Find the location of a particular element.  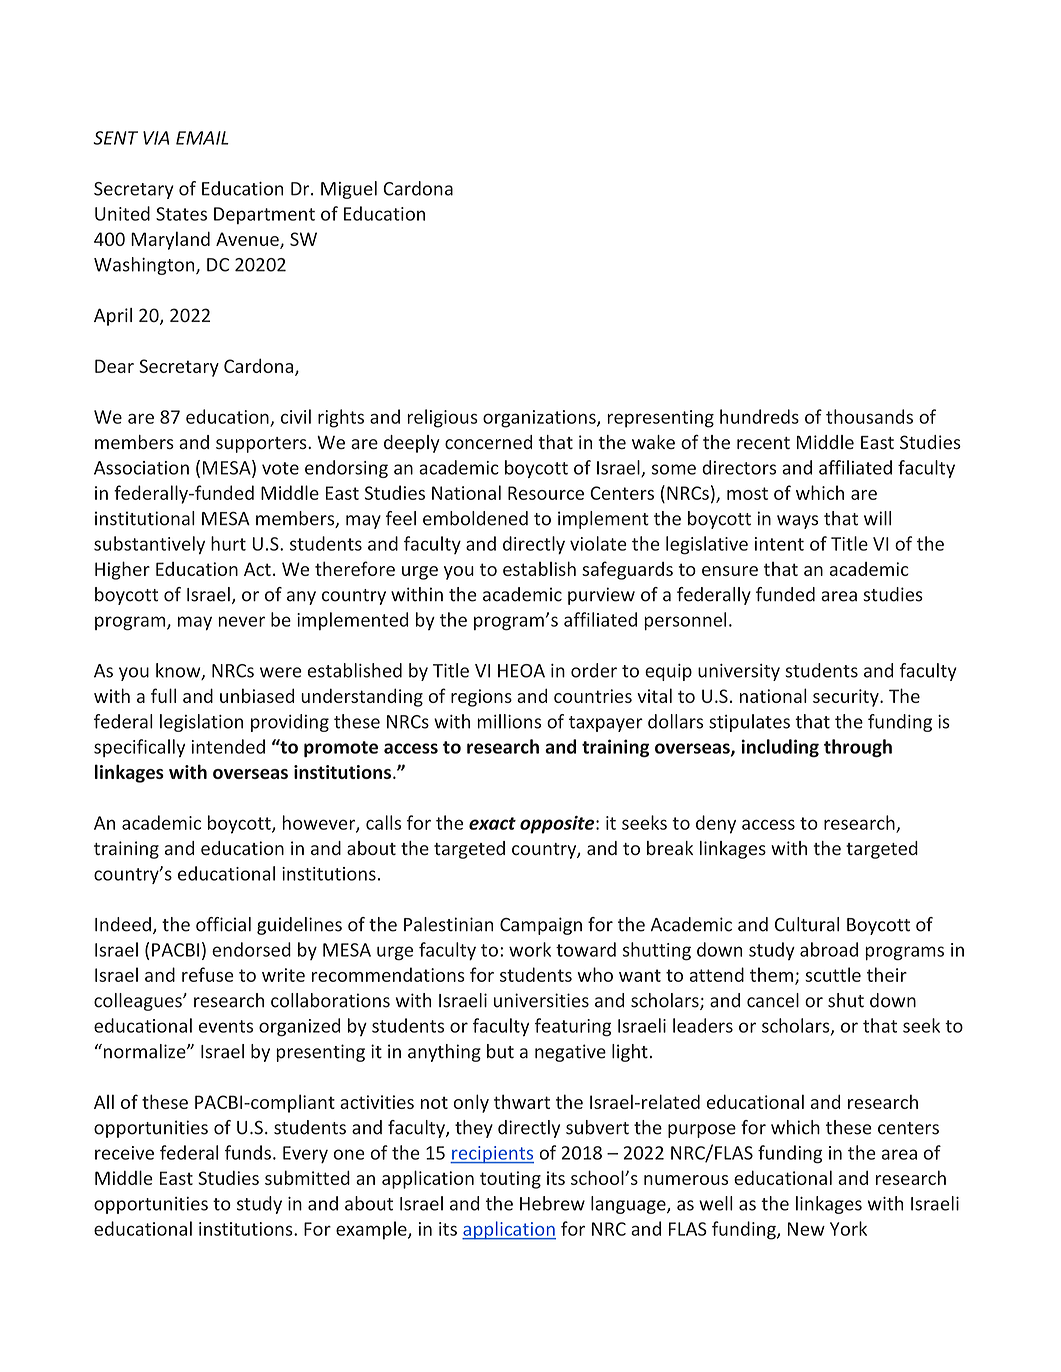

full is located at coordinates (163, 695).
